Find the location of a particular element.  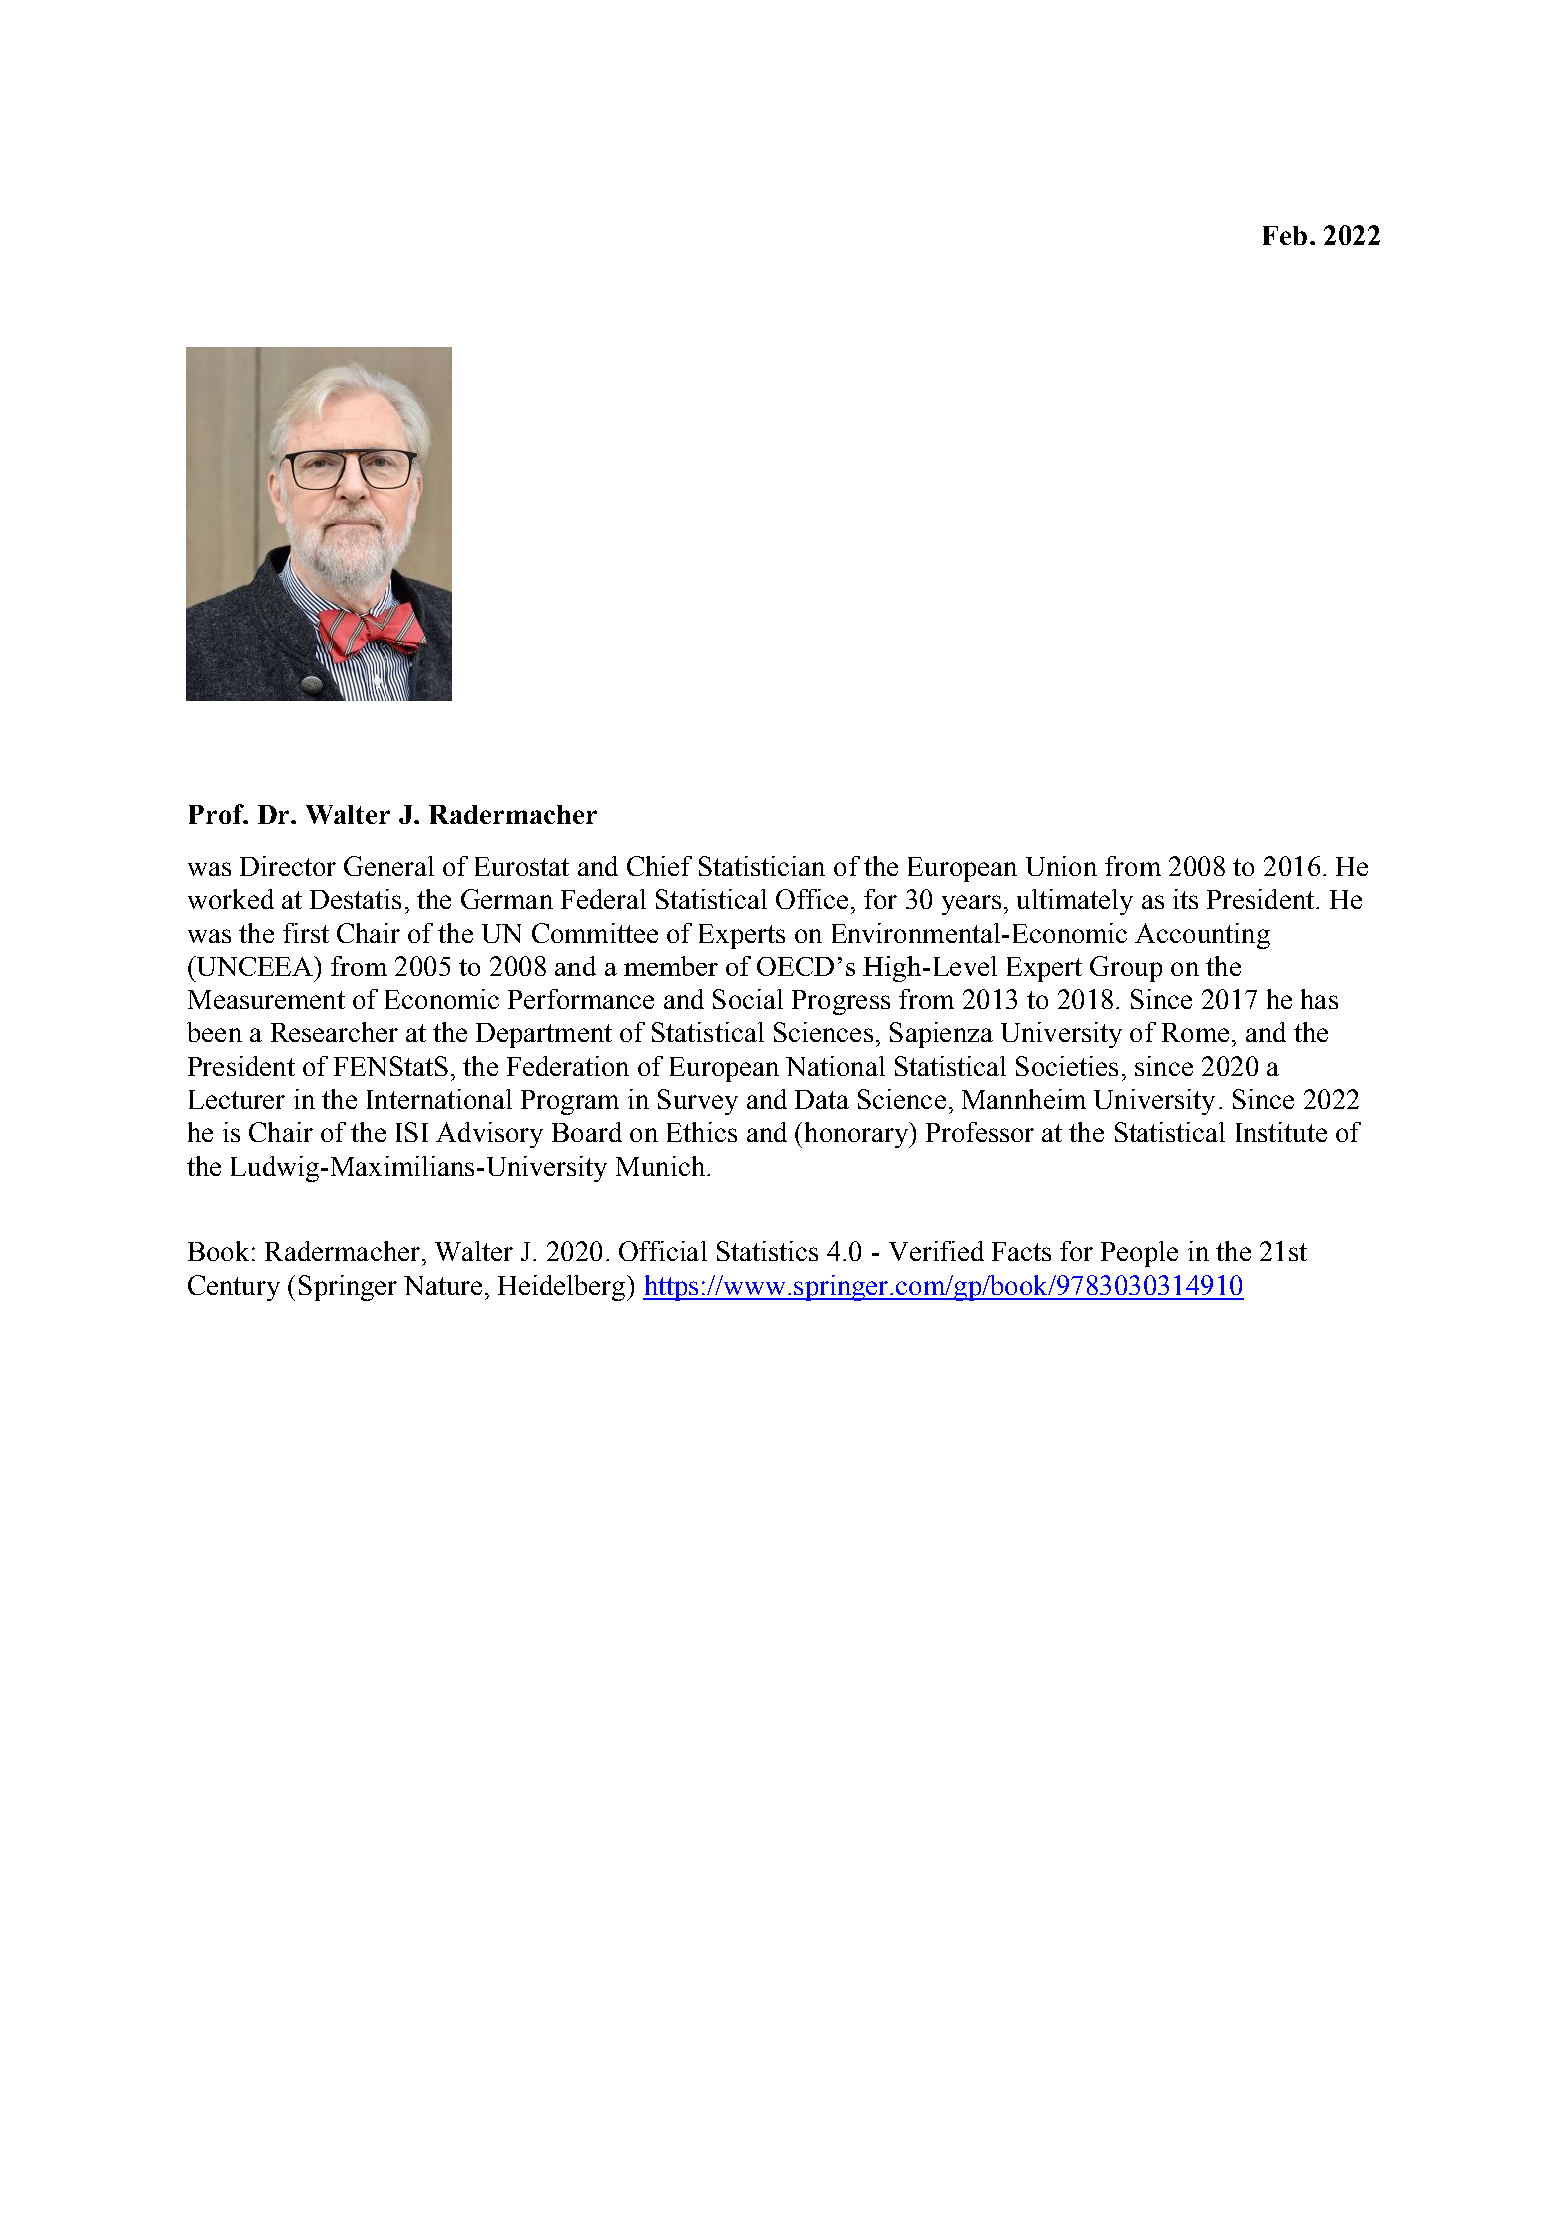

its is located at coordinates (1185, 899).
